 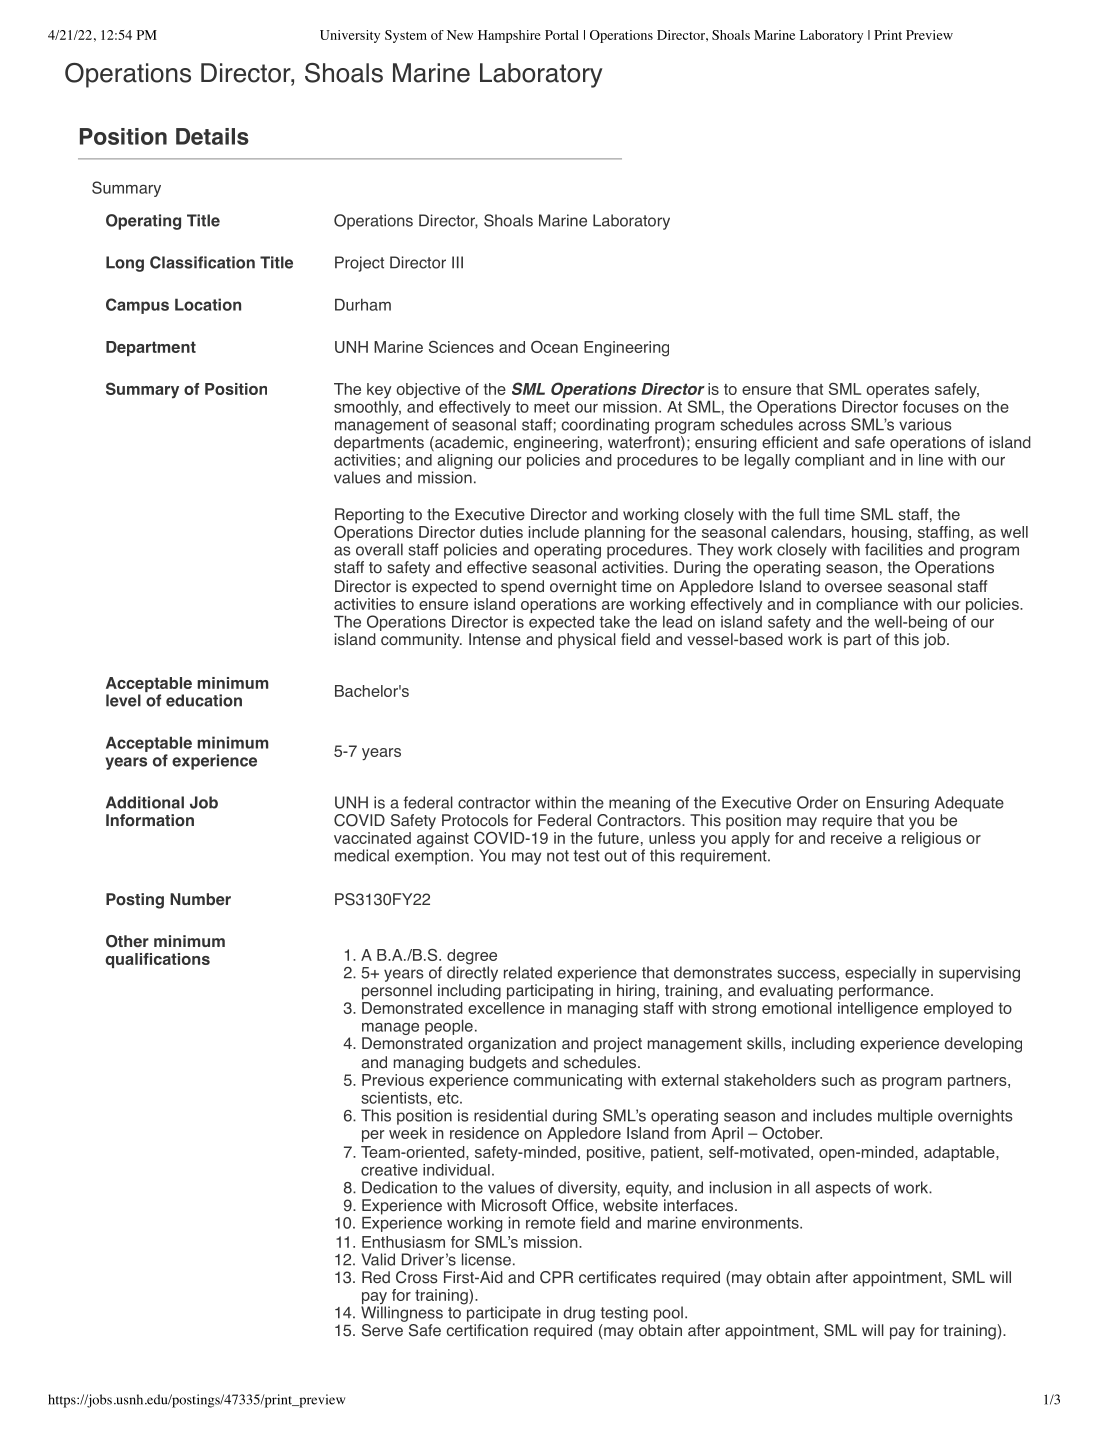 What do you see at coordinates (562, 35) in the image?
I see `Portal` at bounding box center [562, 35].
